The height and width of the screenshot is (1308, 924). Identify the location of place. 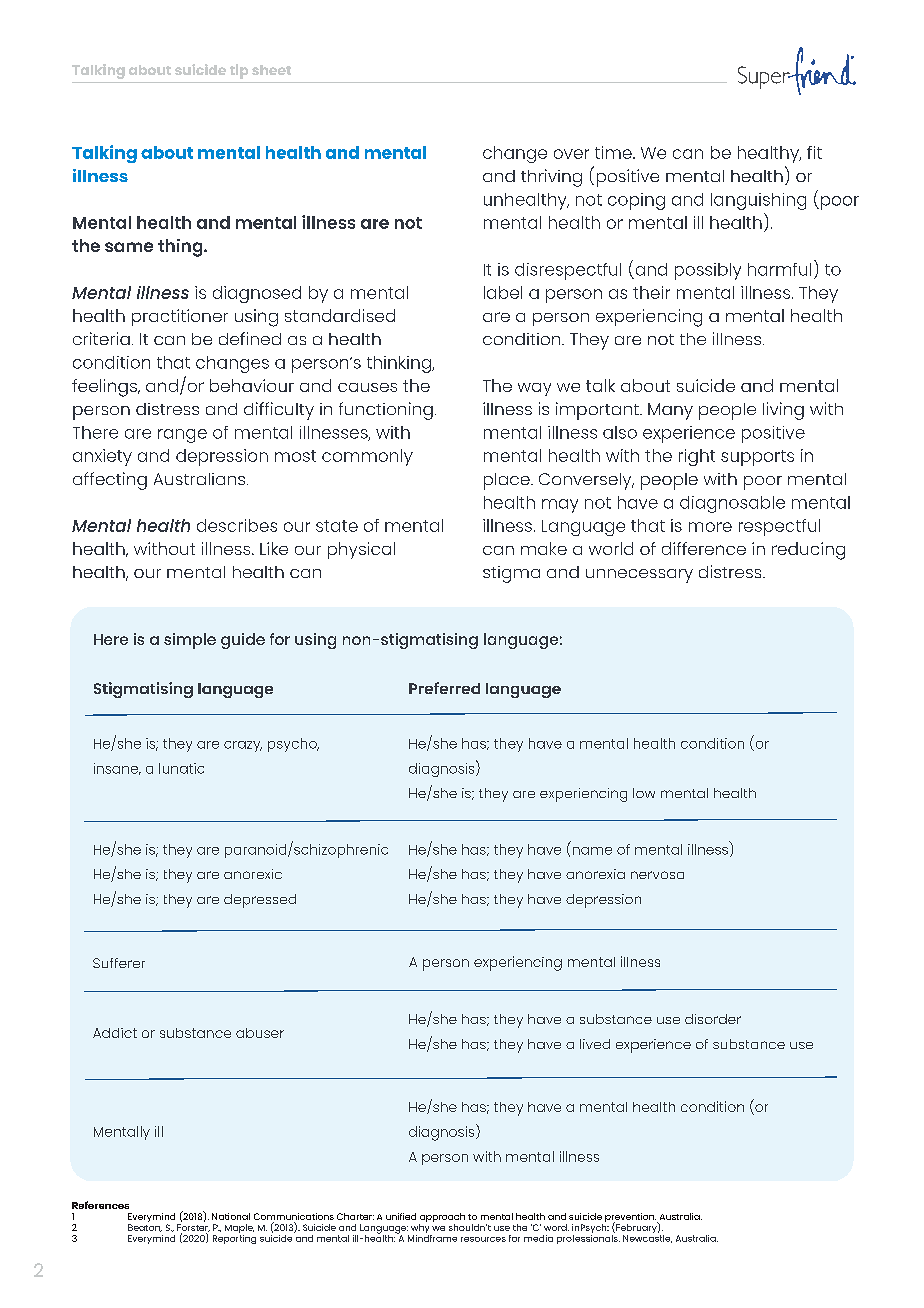
(508, 481).
